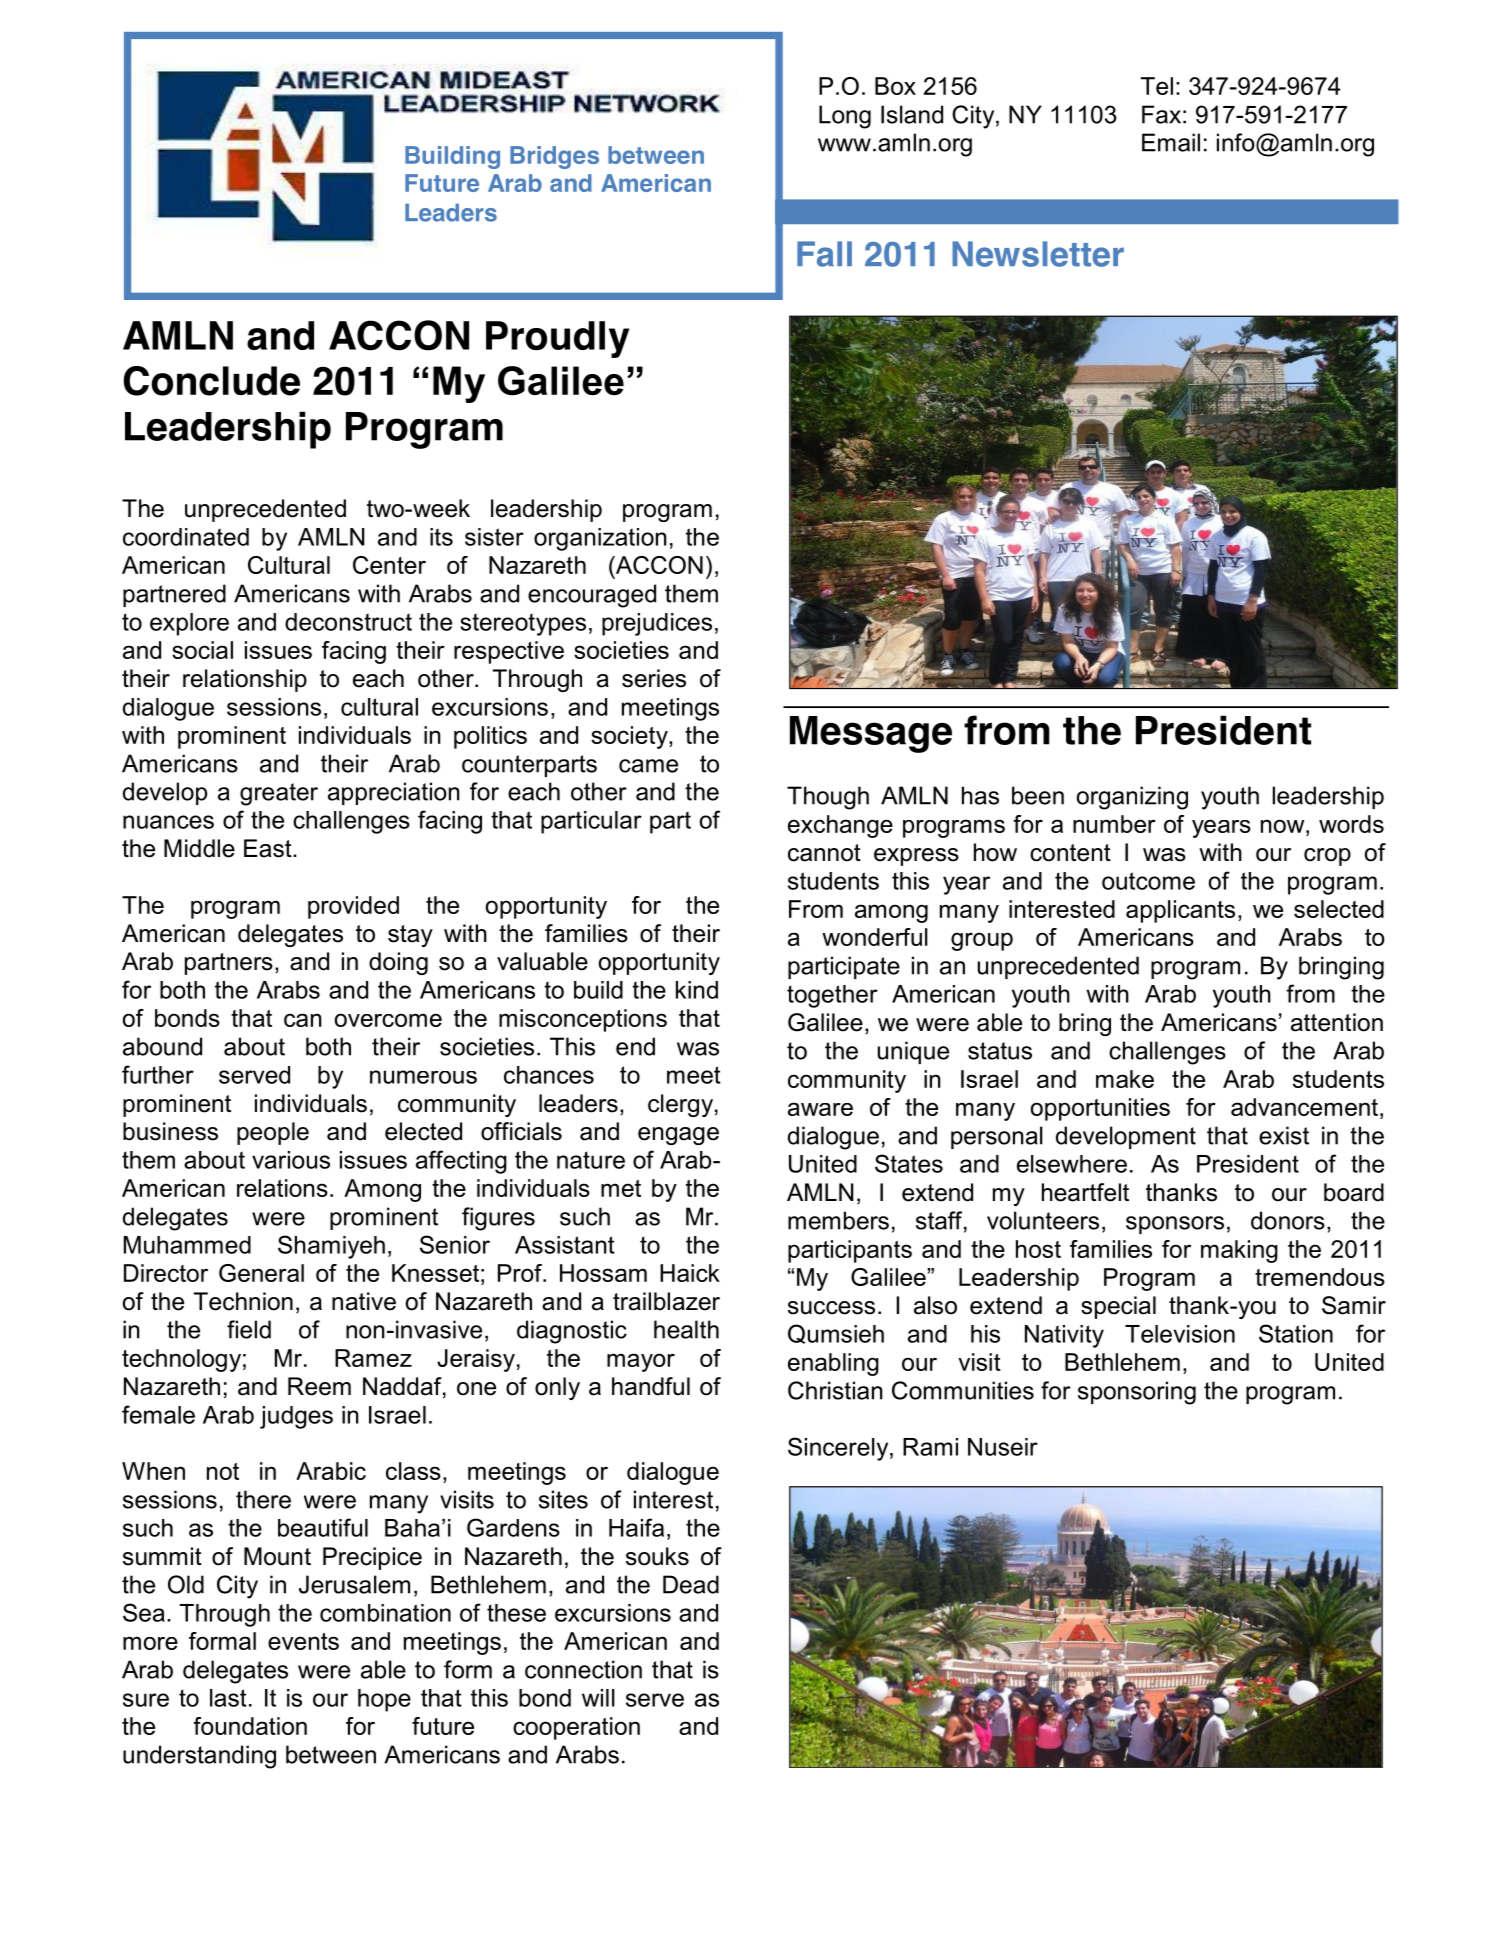  What do you see at coordinates (1125, 1079) in the image?
I see `make` at bounding box center [1125, 1079].
